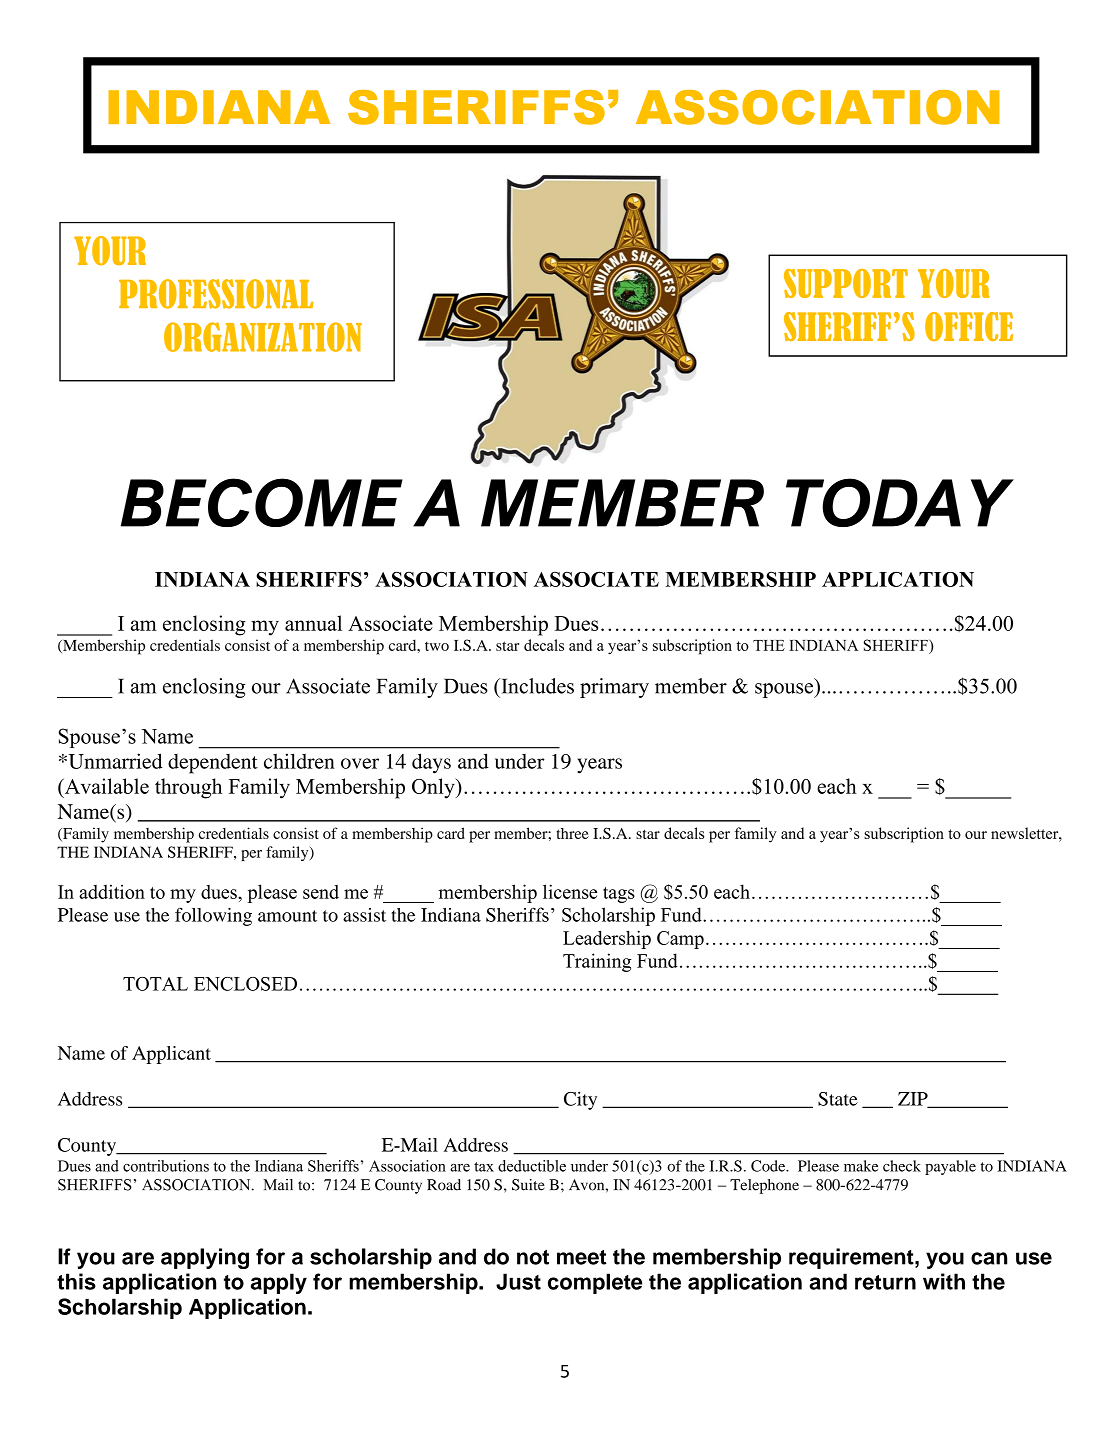 The width and height of the screenshot is (1113, 1440). Describe the element at coordinates (846, 283) in the screenshot. I see `SUPPORT` at that location.
